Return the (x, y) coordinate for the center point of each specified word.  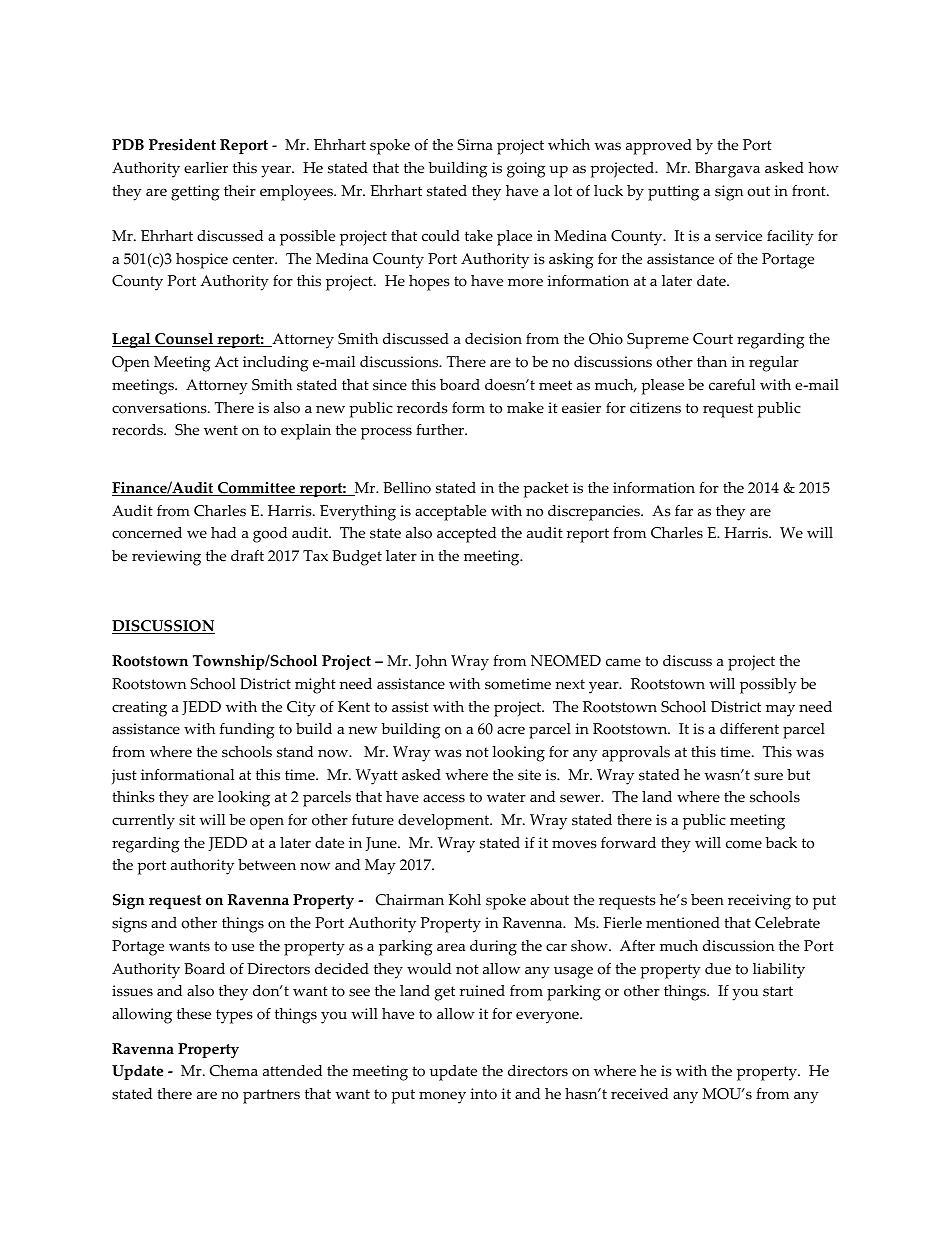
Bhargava (727, 170)
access (444, 798)
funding (247, 731)
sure (768, 776)
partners (271, 1096)
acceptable (450, 513)
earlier (206, 168)
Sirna (475, 145)
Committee (257, 489)
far (684, 510)
